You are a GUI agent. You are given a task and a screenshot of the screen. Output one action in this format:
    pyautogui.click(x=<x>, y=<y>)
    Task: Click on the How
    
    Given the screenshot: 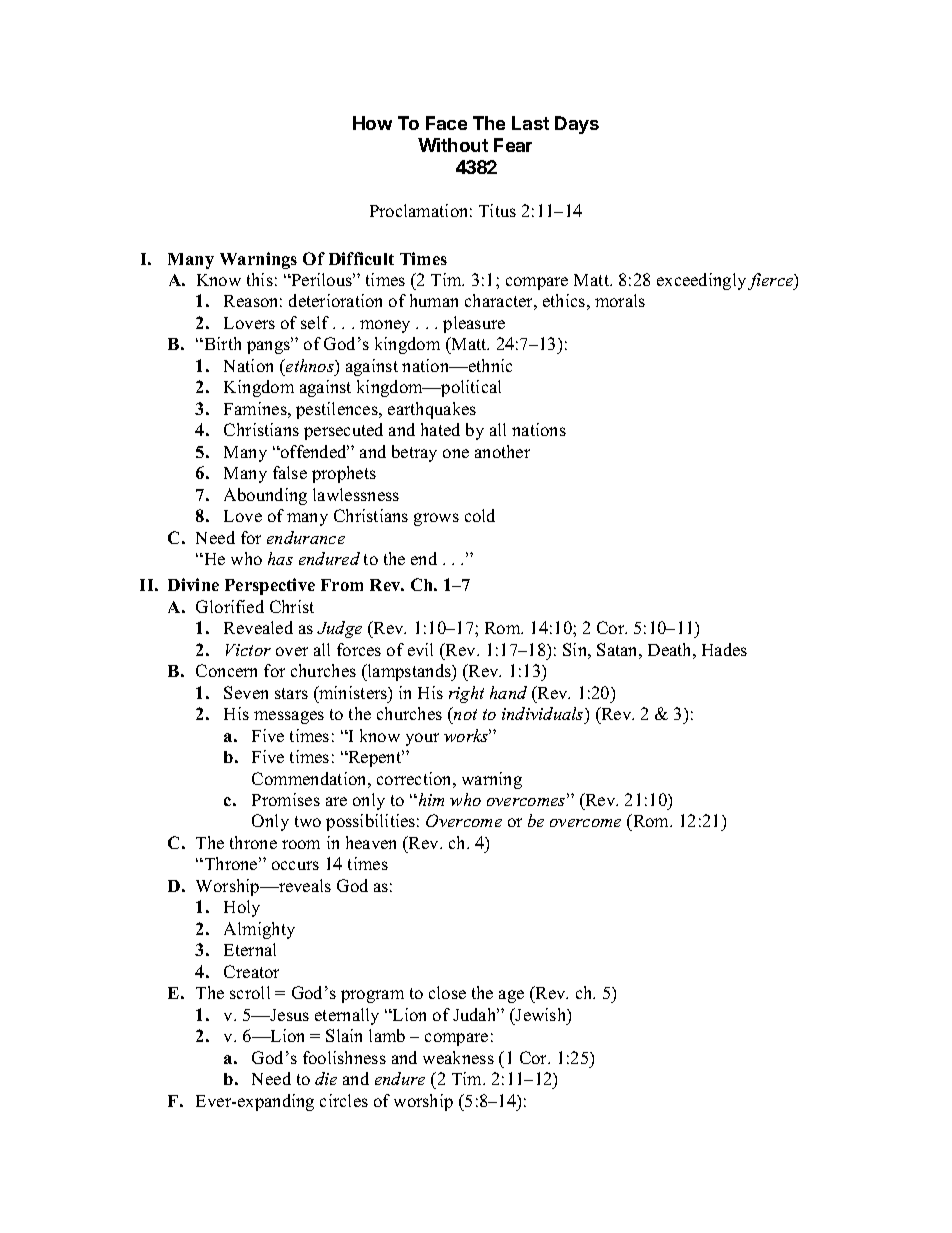 What is the action you would take?
    pyautogui.click(x=372, y=123)
